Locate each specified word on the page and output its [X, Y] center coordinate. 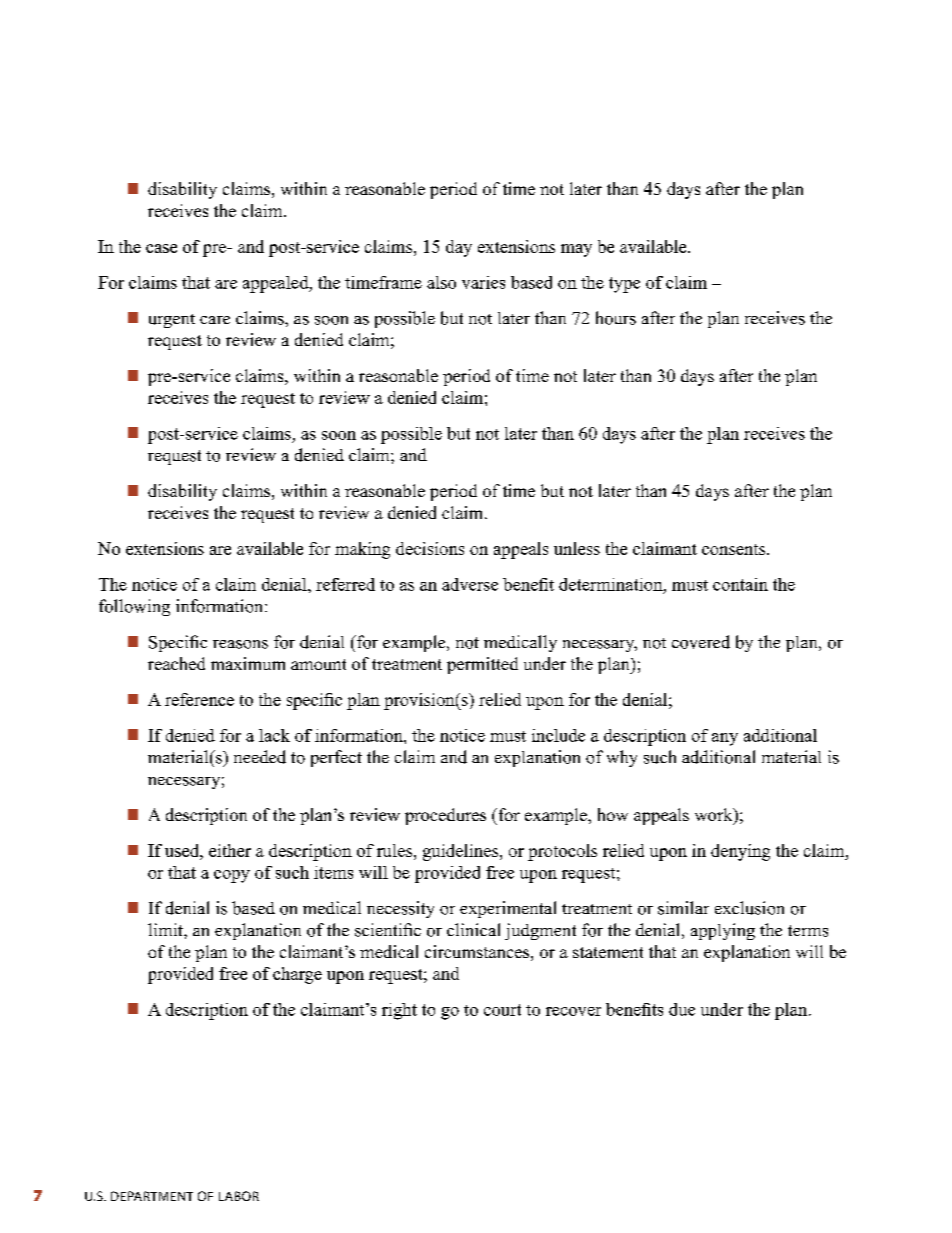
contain [740, 584]
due [682, 1009]
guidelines [462, 852]
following [134, 607]
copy [232, 876]
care [215, 320]
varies [483, 282]
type [624, 285]
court [502, 1010]
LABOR [239, 1196]
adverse [470, 584]
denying [740, 852]
